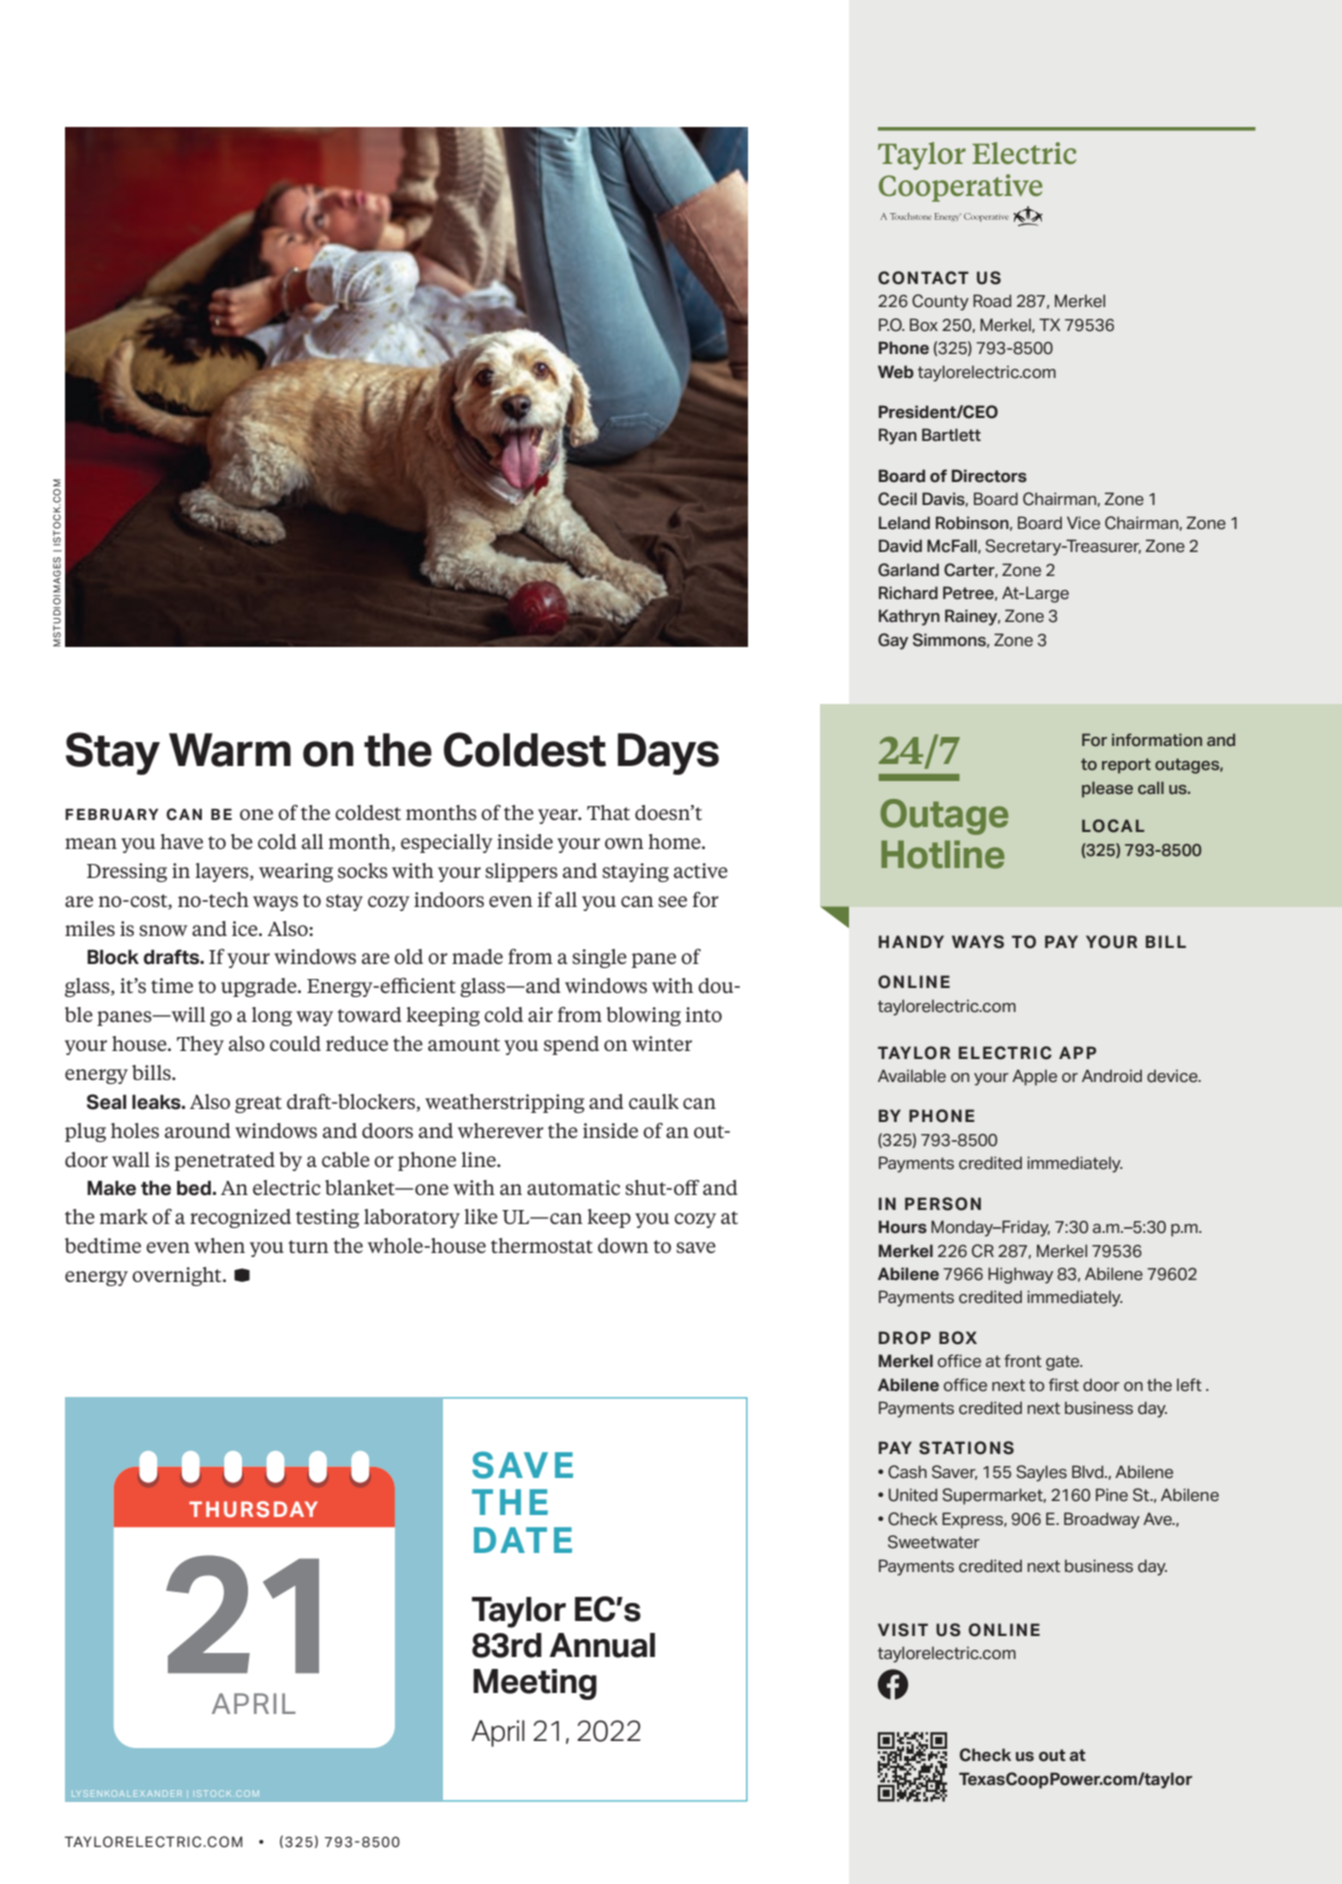  Describe the element at coordinates (1107, 789) in the document. I see `please` at that location.
